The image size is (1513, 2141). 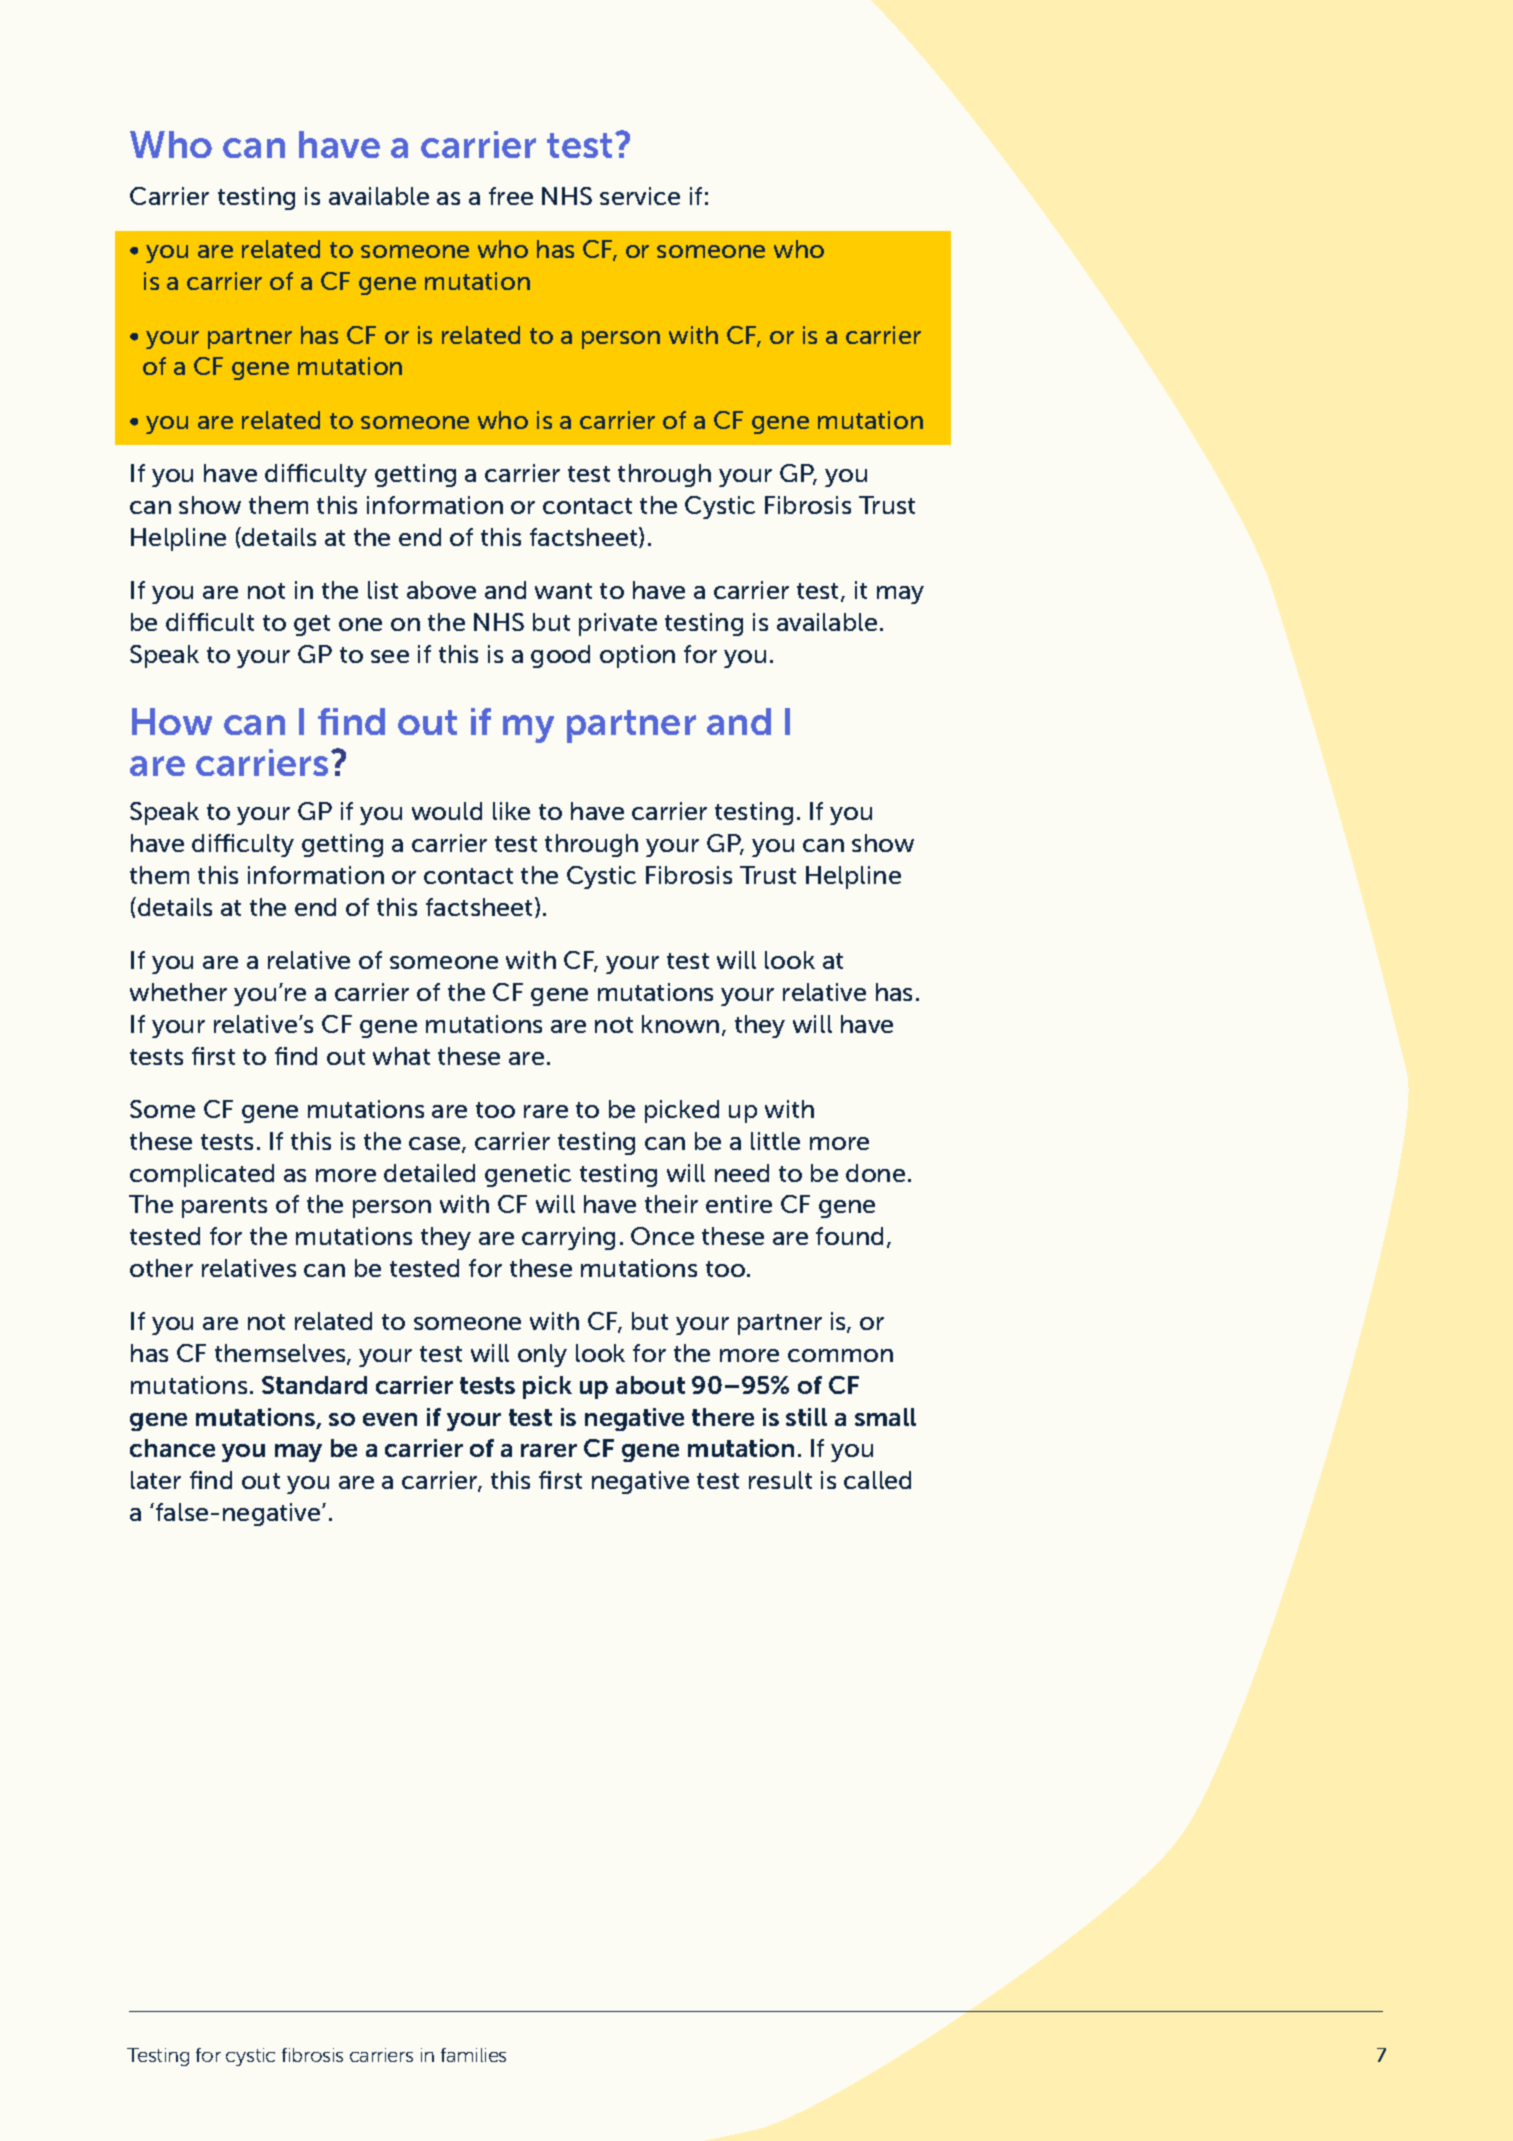 I want to click on free, so click(x=511, y=196).
